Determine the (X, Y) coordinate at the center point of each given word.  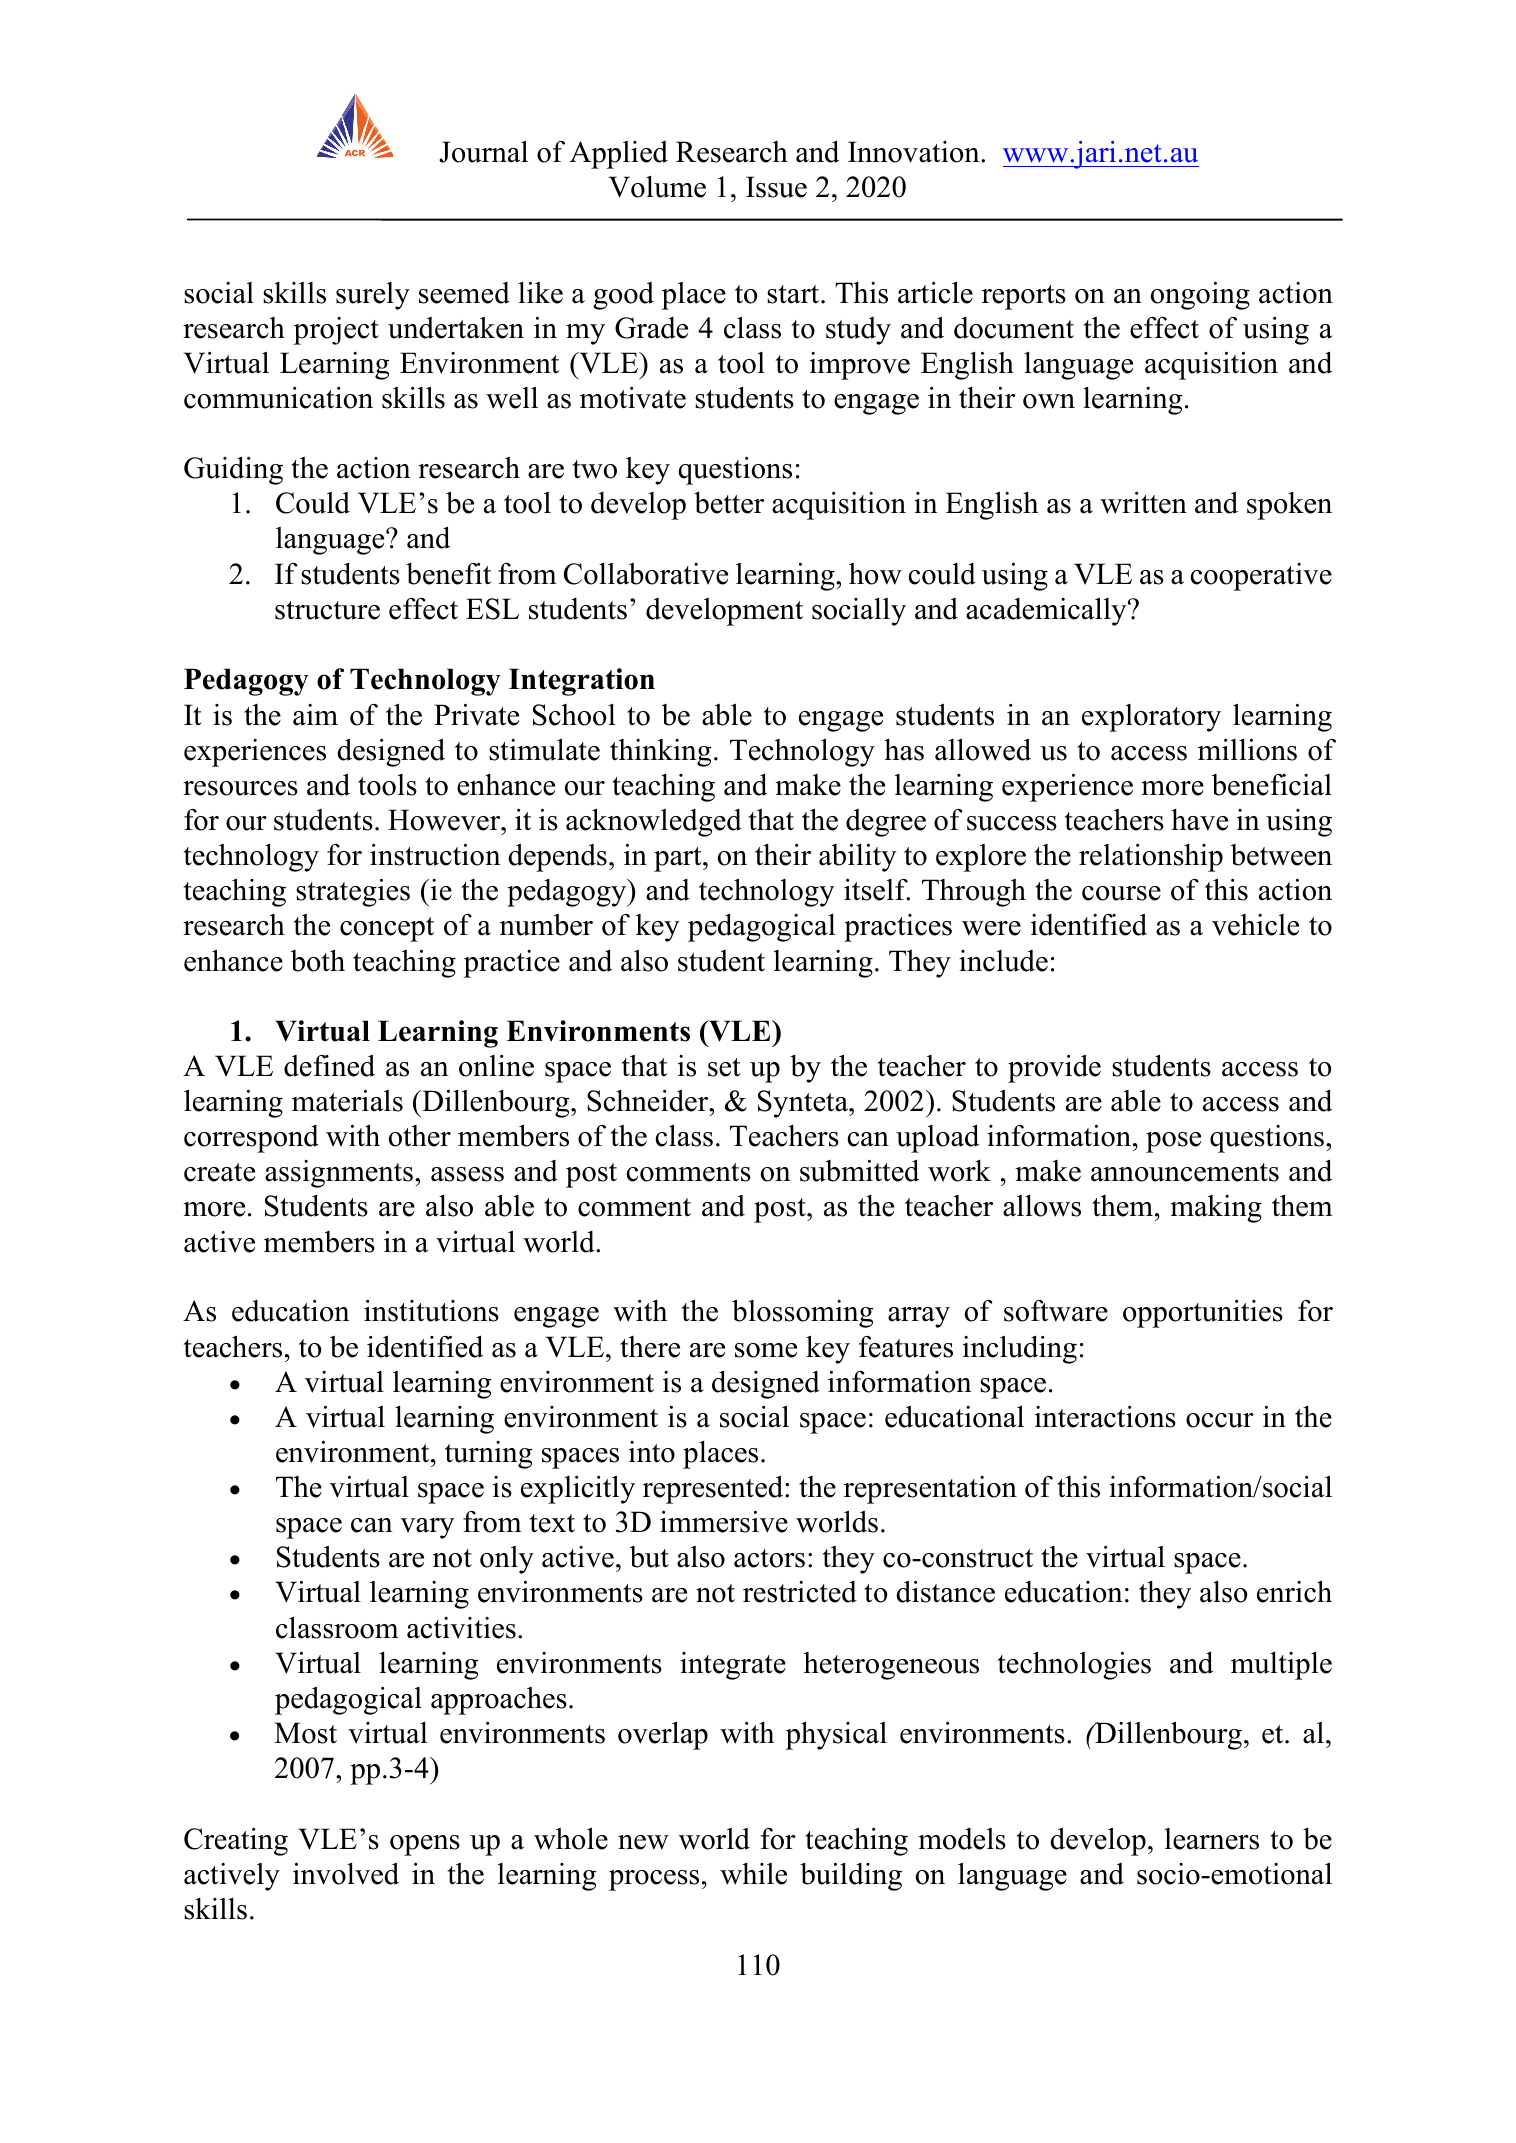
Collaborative (646, 574)
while (753, 1874)
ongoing (1200, 296)
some (766, 1350)
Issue (776, 187)
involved (346, 1874)
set (724, 1067)
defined (329, 1066)
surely (373, 296)
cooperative (1261, 577)
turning (488, 1455)
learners (1212, 1839)
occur (1220, 1420)
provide (1054, 1069)
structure (327, 610)
